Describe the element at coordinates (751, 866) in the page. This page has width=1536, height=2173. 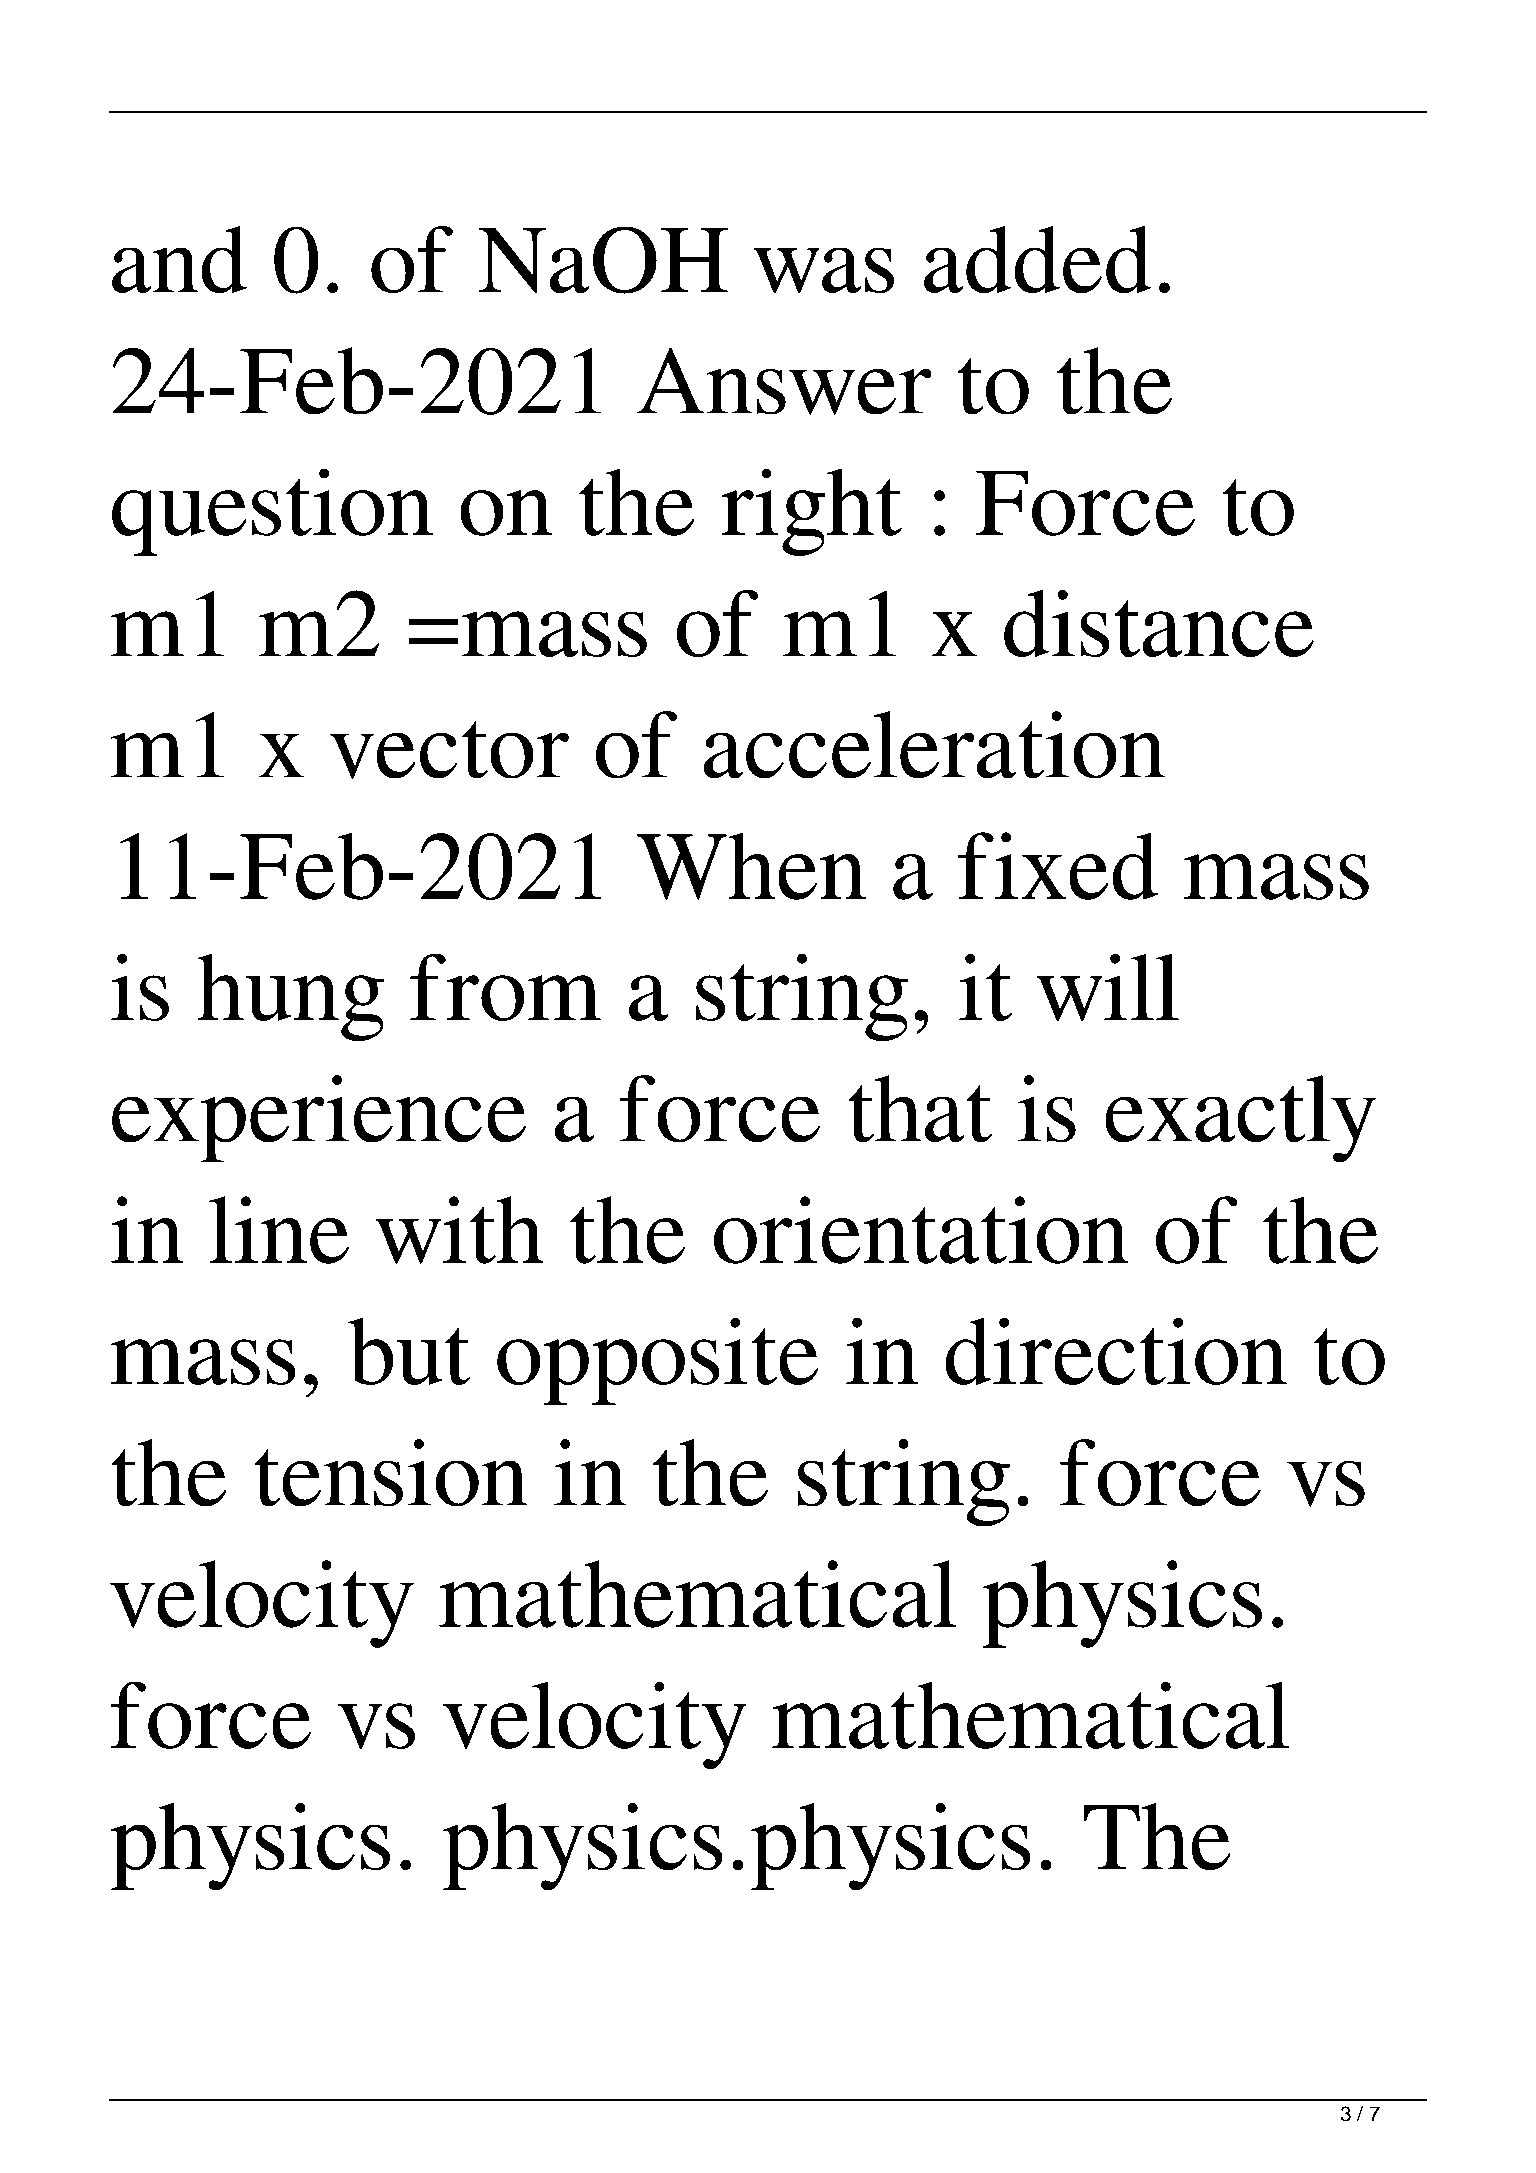
I see `When` at that location.
